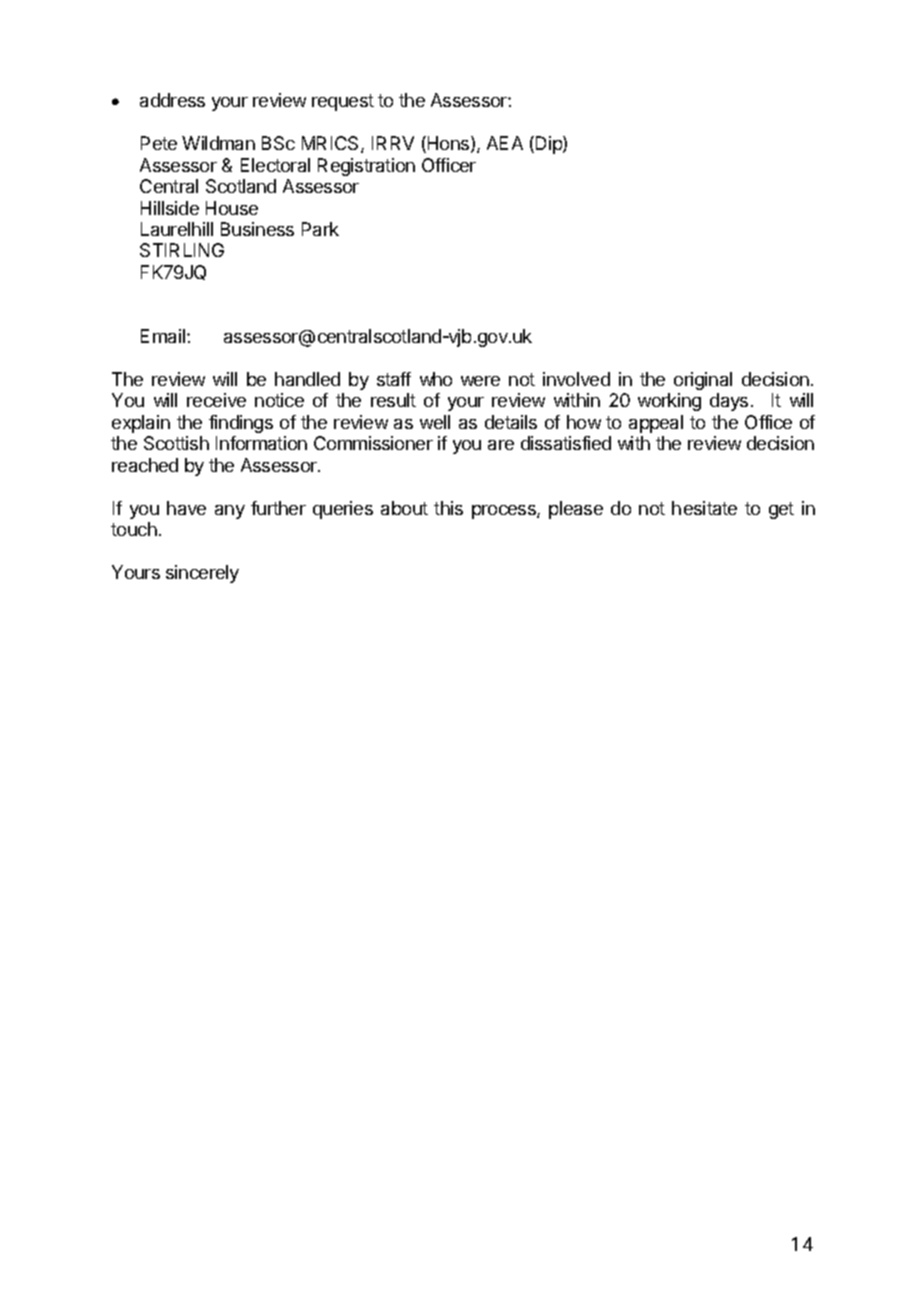 The width and height of the document is (924, 1307). I want to click on address, so click(172, 100).
